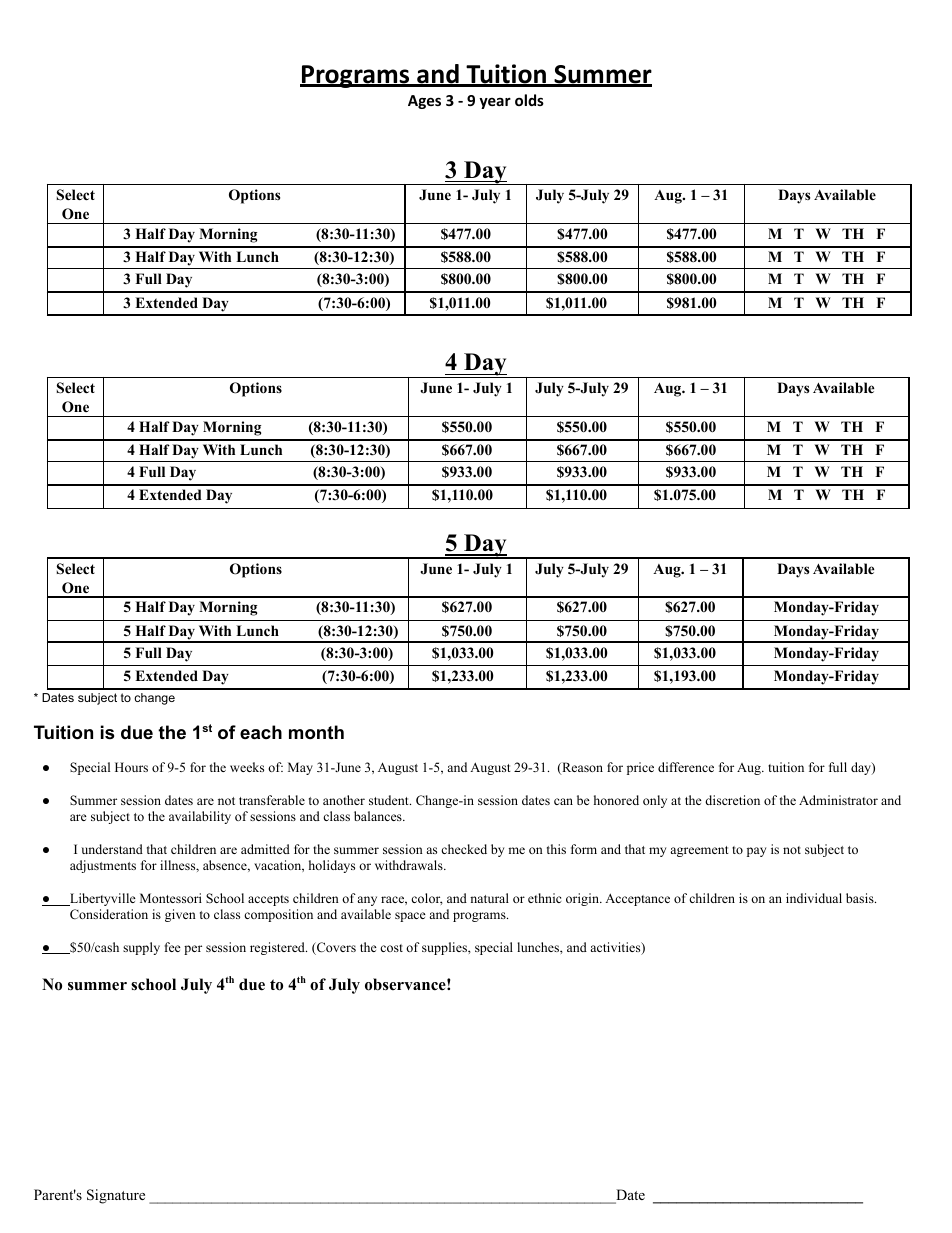 Image resolution: width=952 pixels, height=1233 pixels. What do you see at coordinates (247, 767) in the screenshot?
I see `weeks` at bounding box center [247, 767].
